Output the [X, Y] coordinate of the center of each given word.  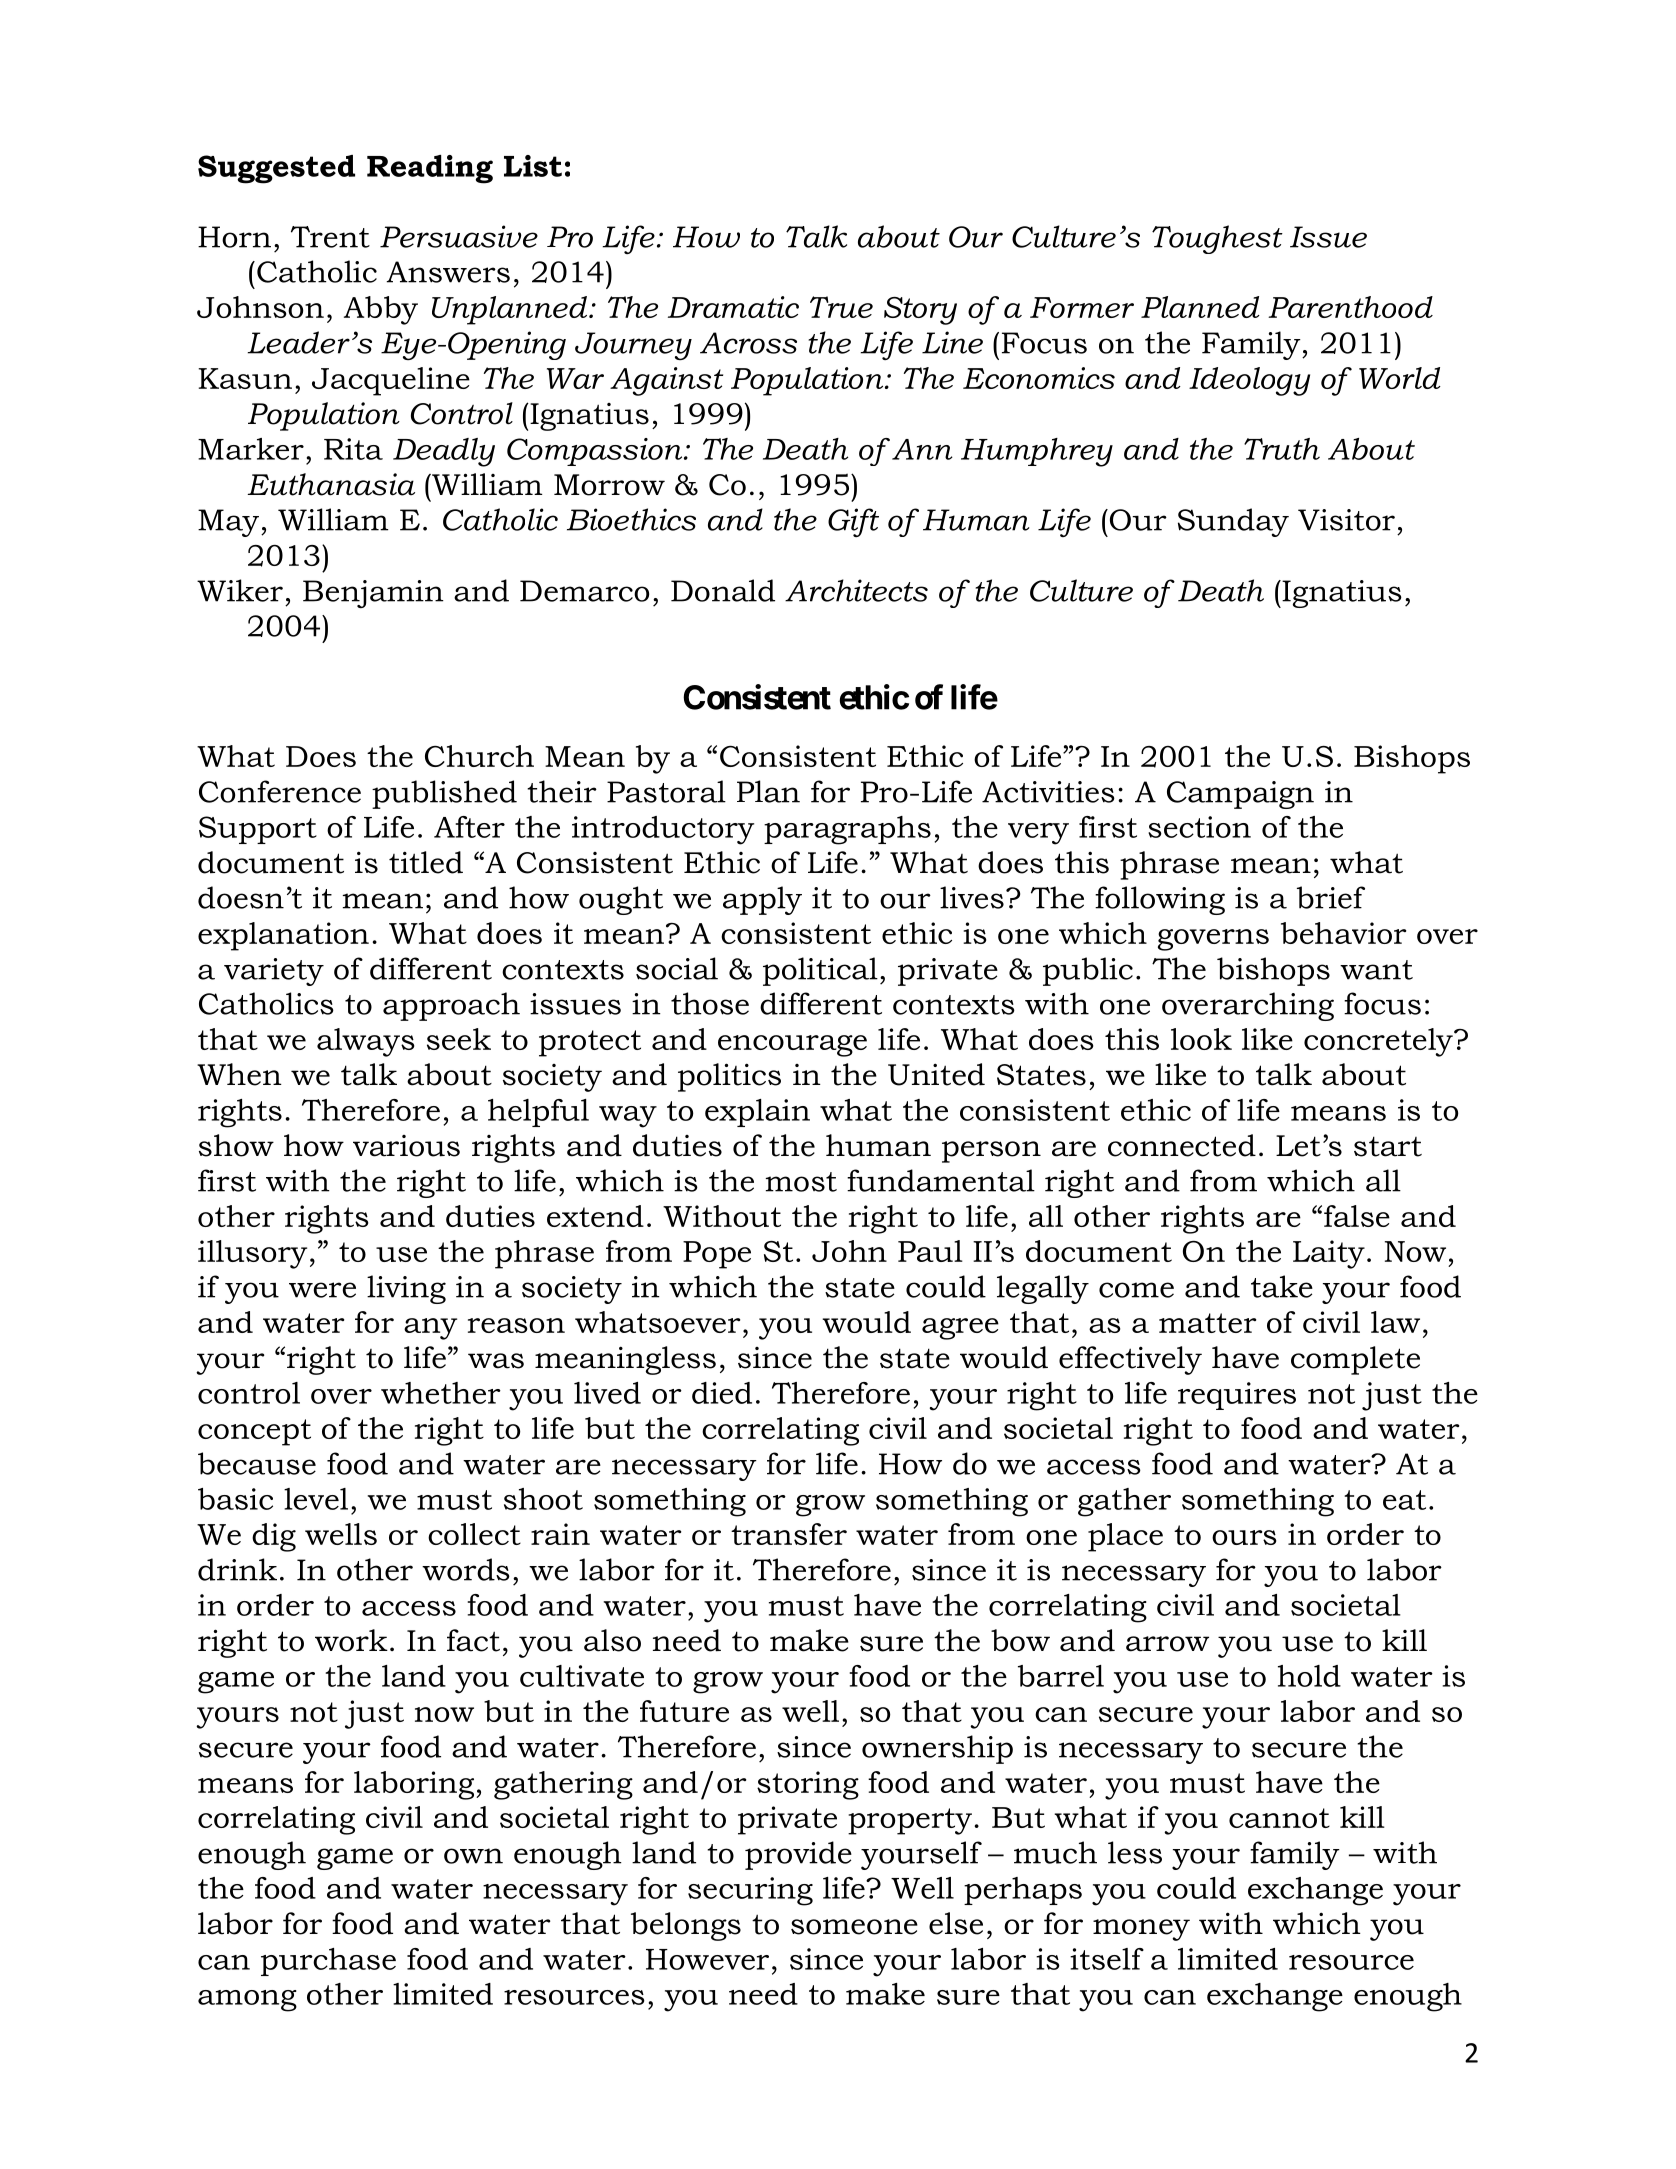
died [722, 1393]
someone [854, 1927]
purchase [328, 1962]
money [1141, 1930]
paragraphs [847, 830]
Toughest [1217, 239]
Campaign [1240, 795]
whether [441, 1393]
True [841, 307]
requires [1237, 1396]
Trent [330, 237]
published [444, 794]
